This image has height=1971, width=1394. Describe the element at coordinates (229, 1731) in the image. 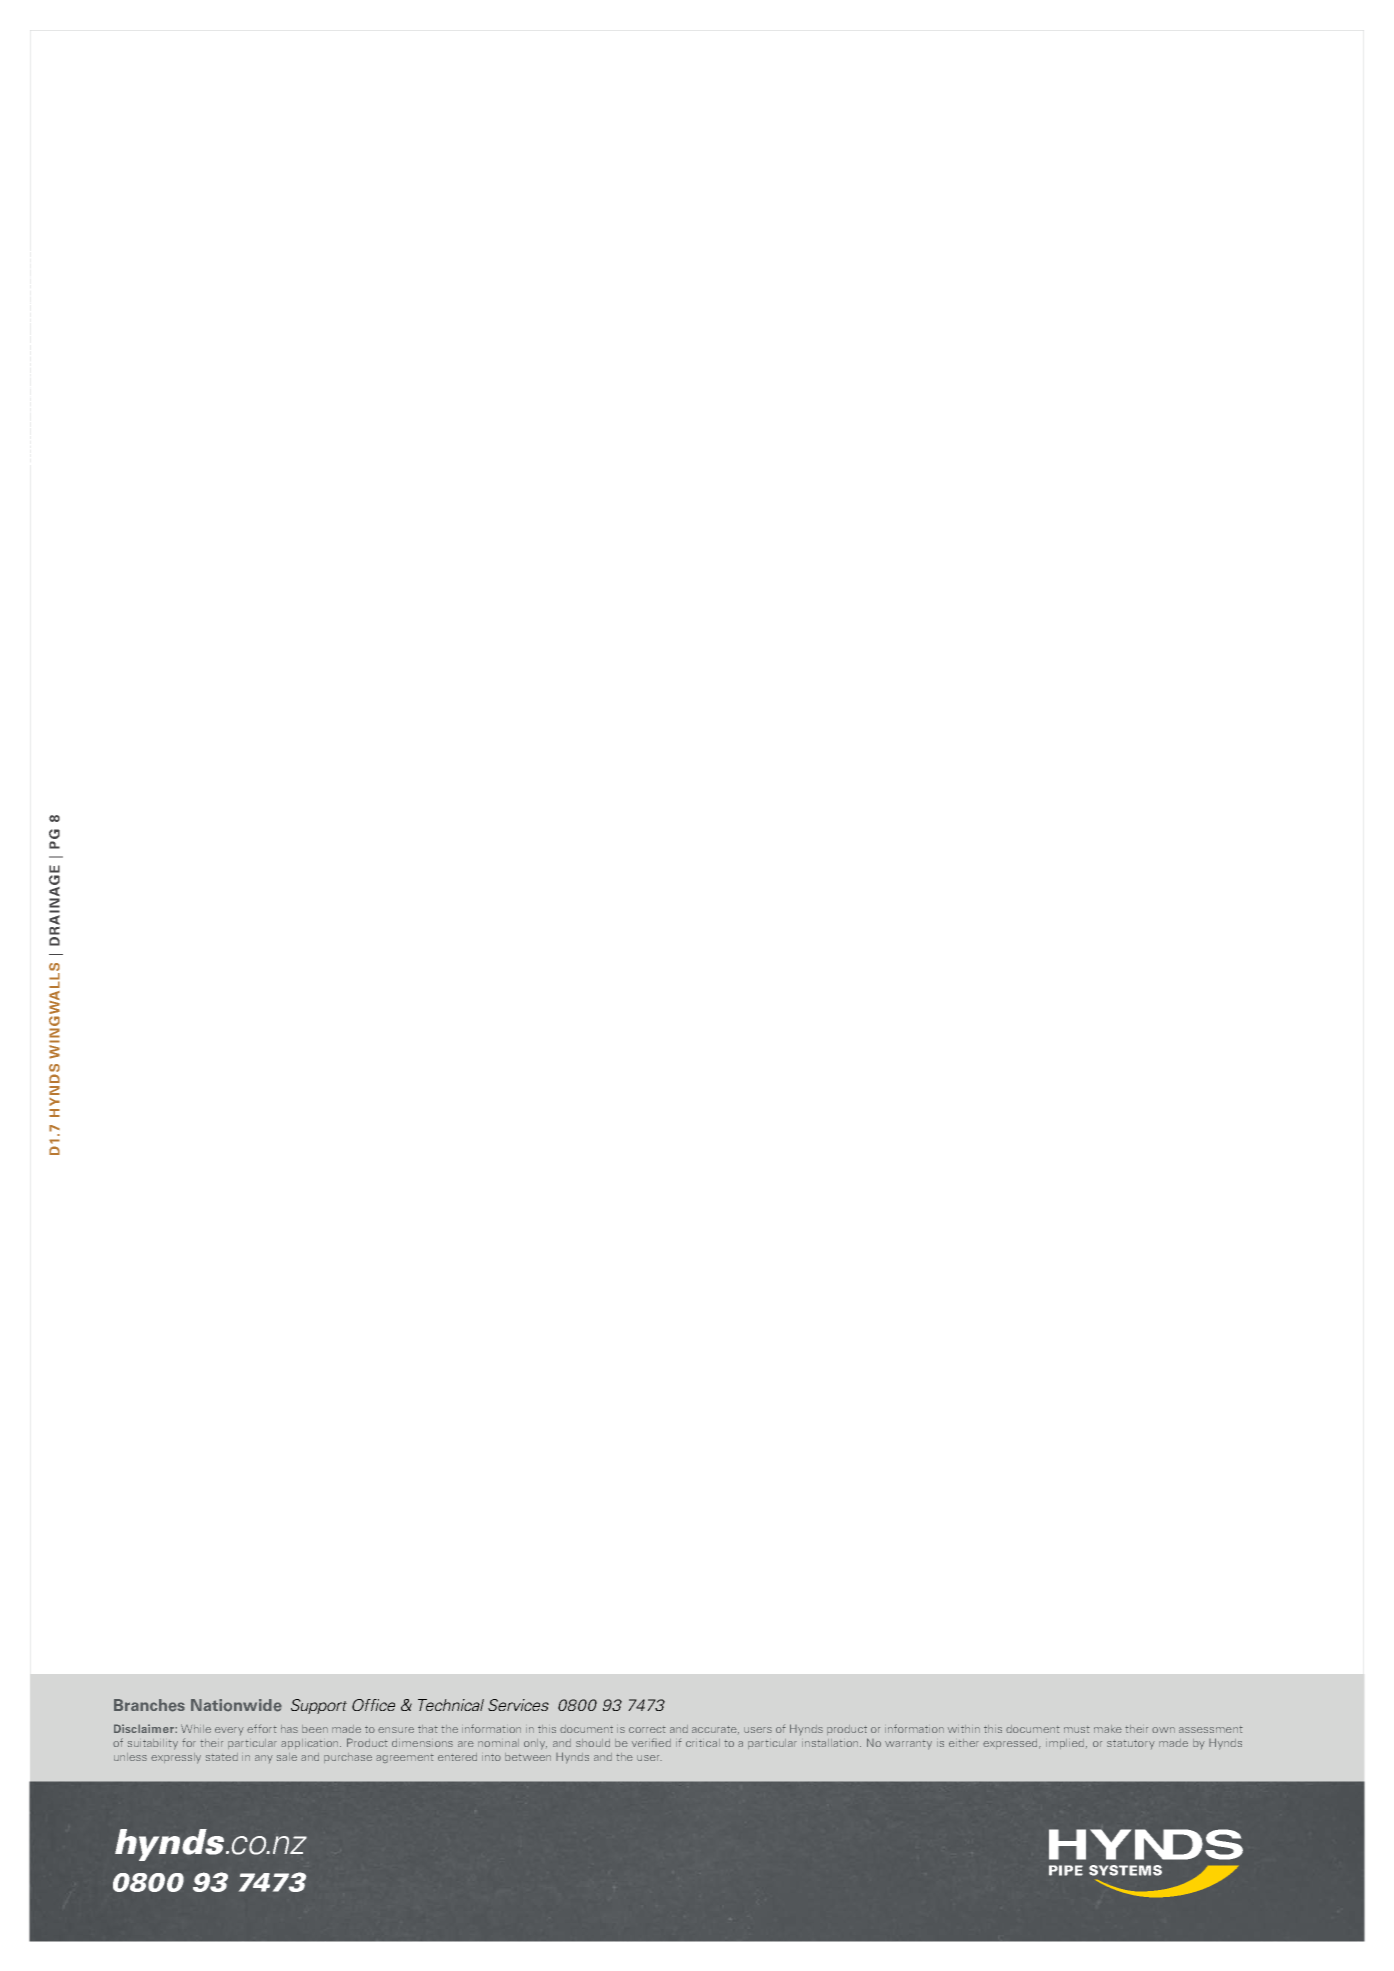

I see `every` at that location.
